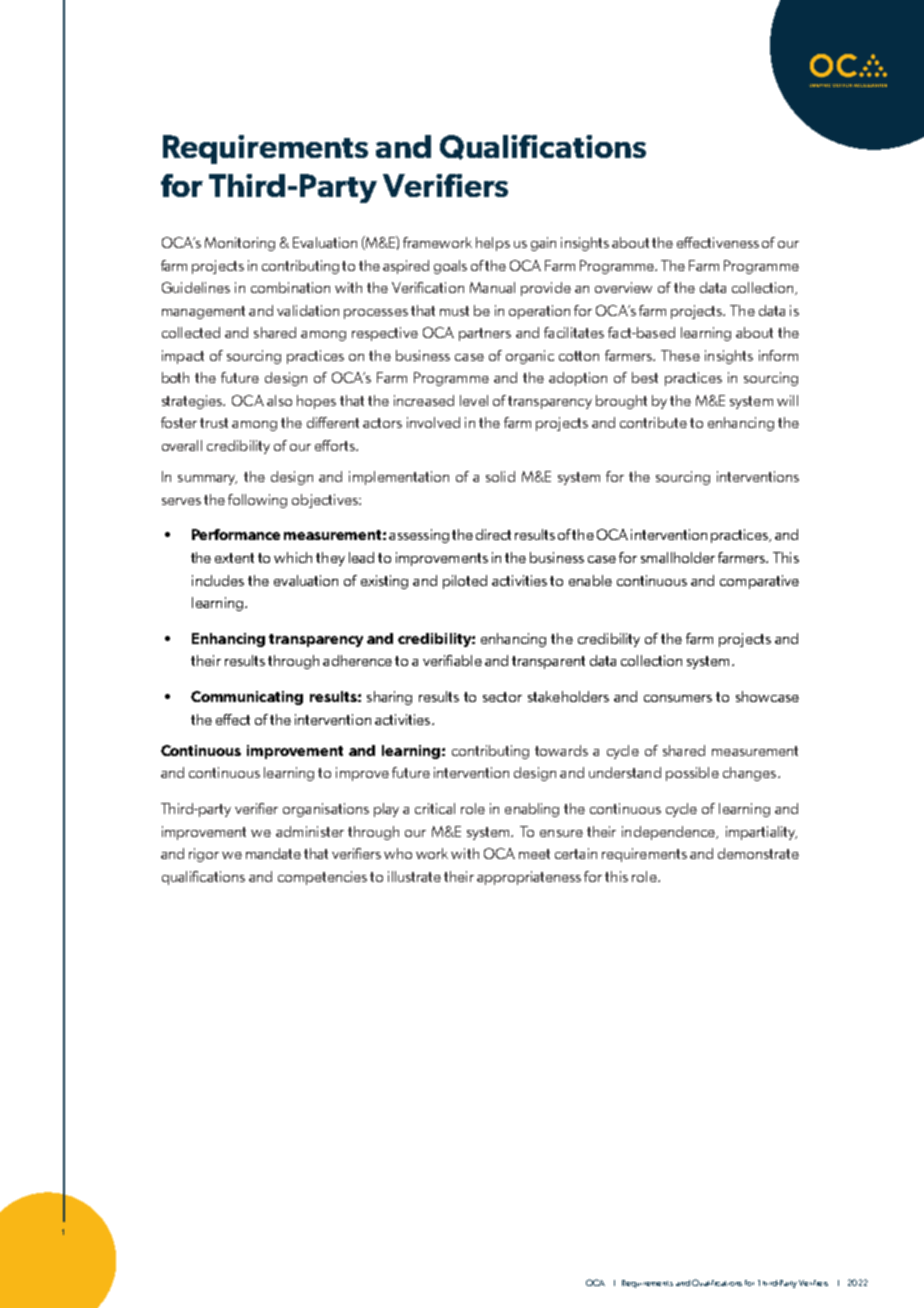  Describe the element at coordinates (678, 557) in the document. I see `smallholder` at that location.
